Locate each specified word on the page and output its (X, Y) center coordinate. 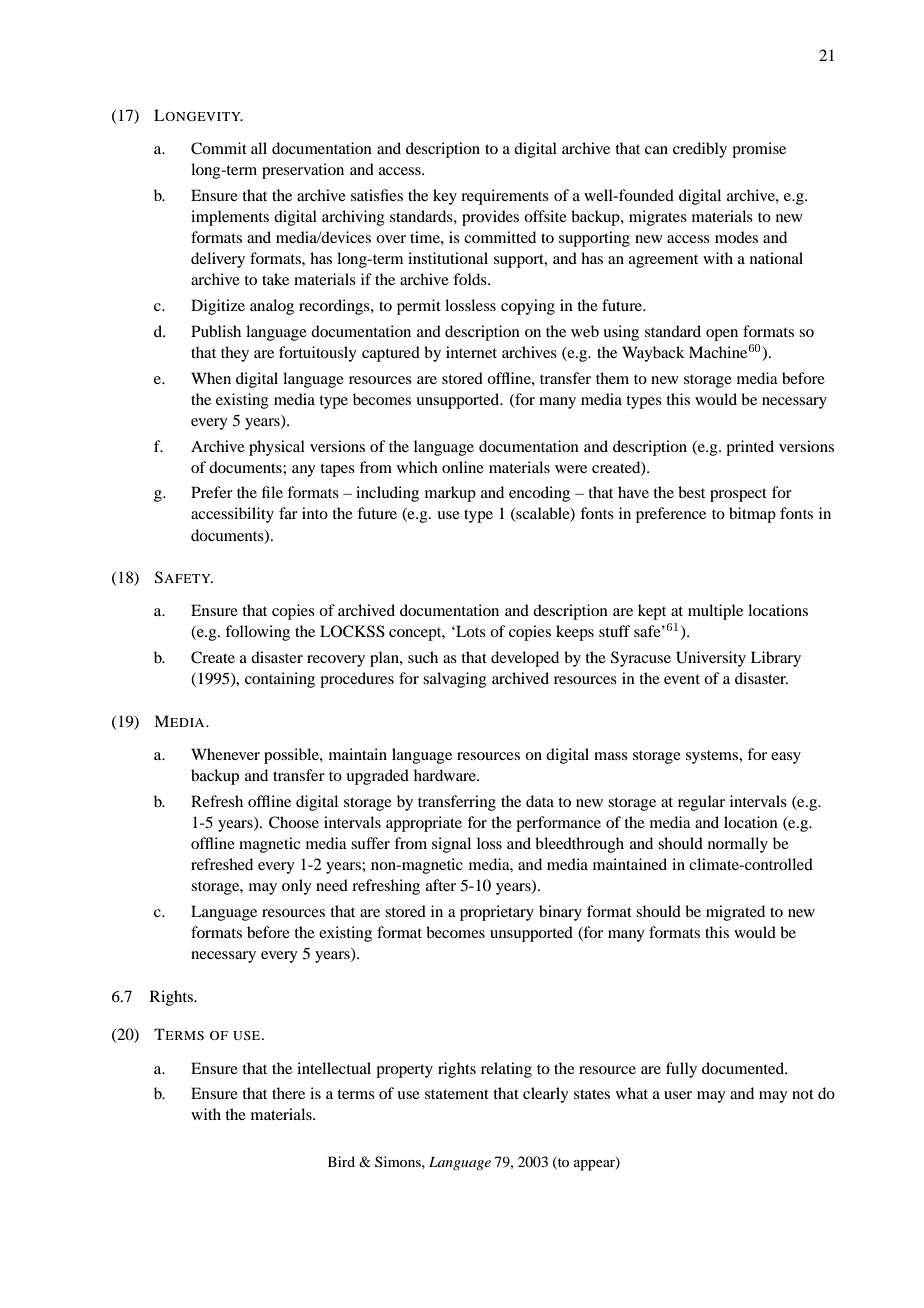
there (288, 1093)
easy (786, 758)
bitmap (752, 515)
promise (759, 150)
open (722, 335)
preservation (303, 171)
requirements (505, 197)
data (540, 801)
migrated (735, 913)
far (288, 513)
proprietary (497, 913)
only (297, 887)
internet (471, 352)
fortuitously (318, 354)
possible (292, 756)
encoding (539, 494)
